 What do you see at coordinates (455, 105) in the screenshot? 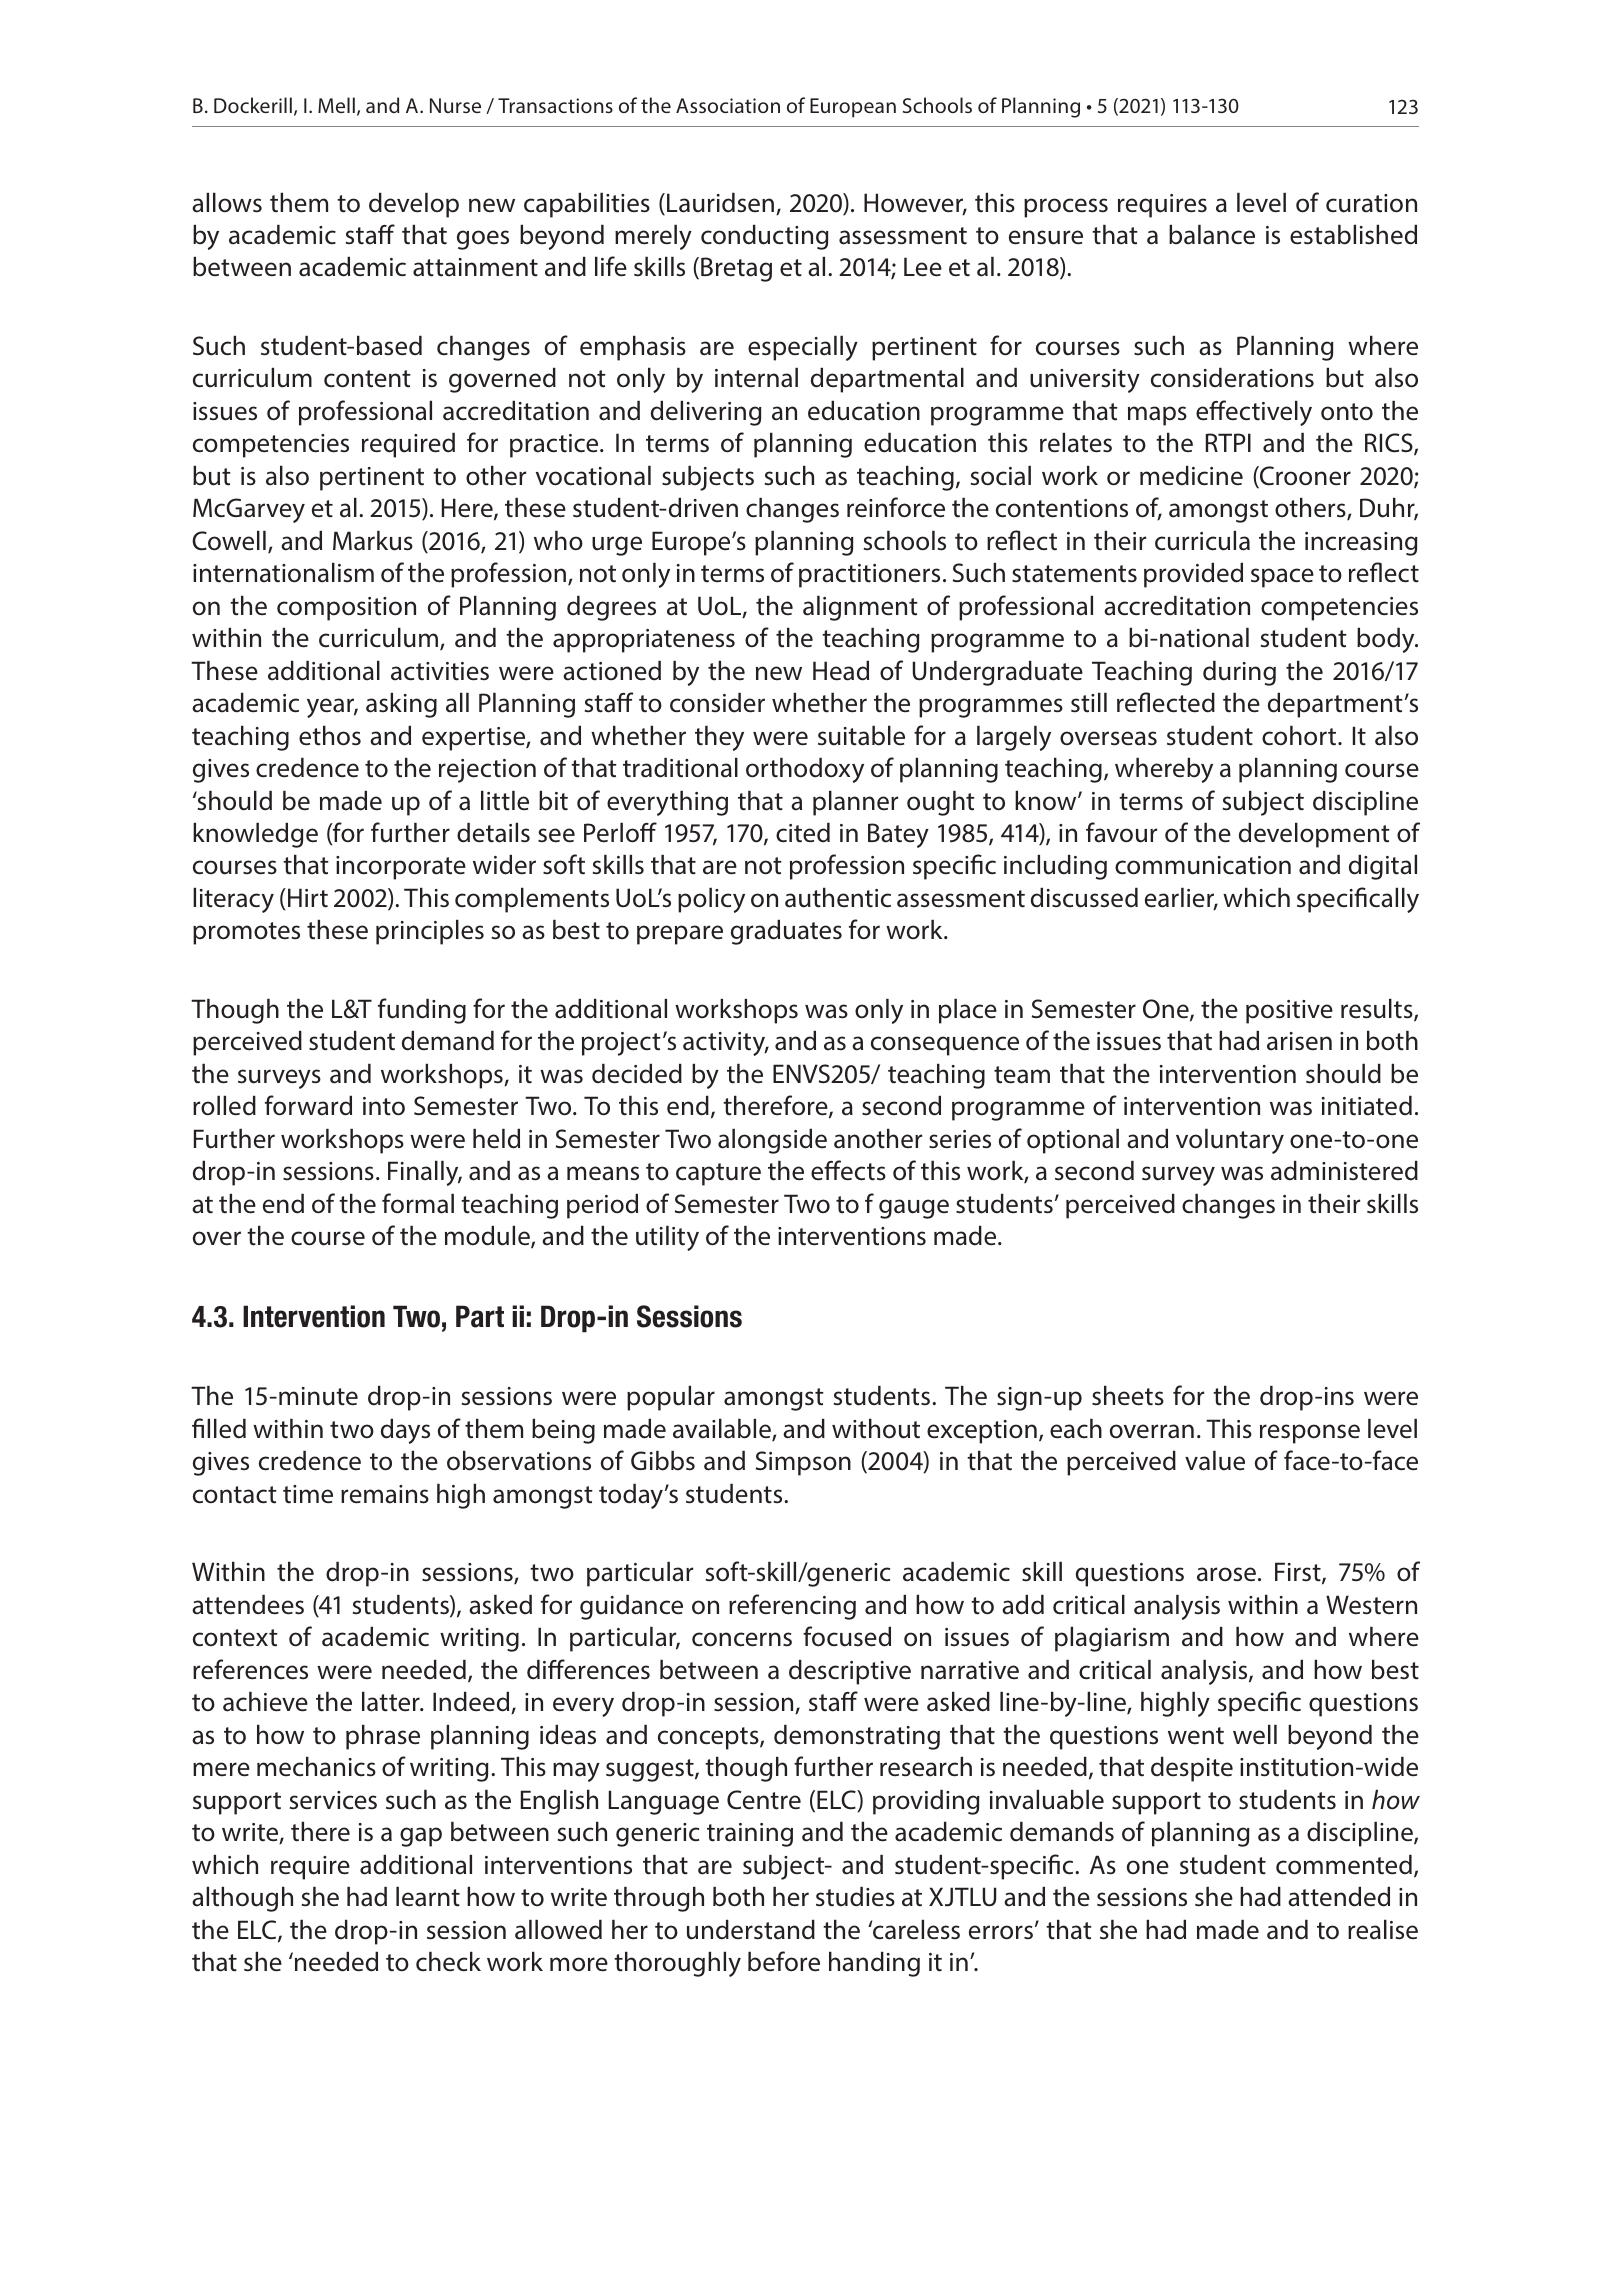
I see `Nurse` at bounding box center [455, 105].
